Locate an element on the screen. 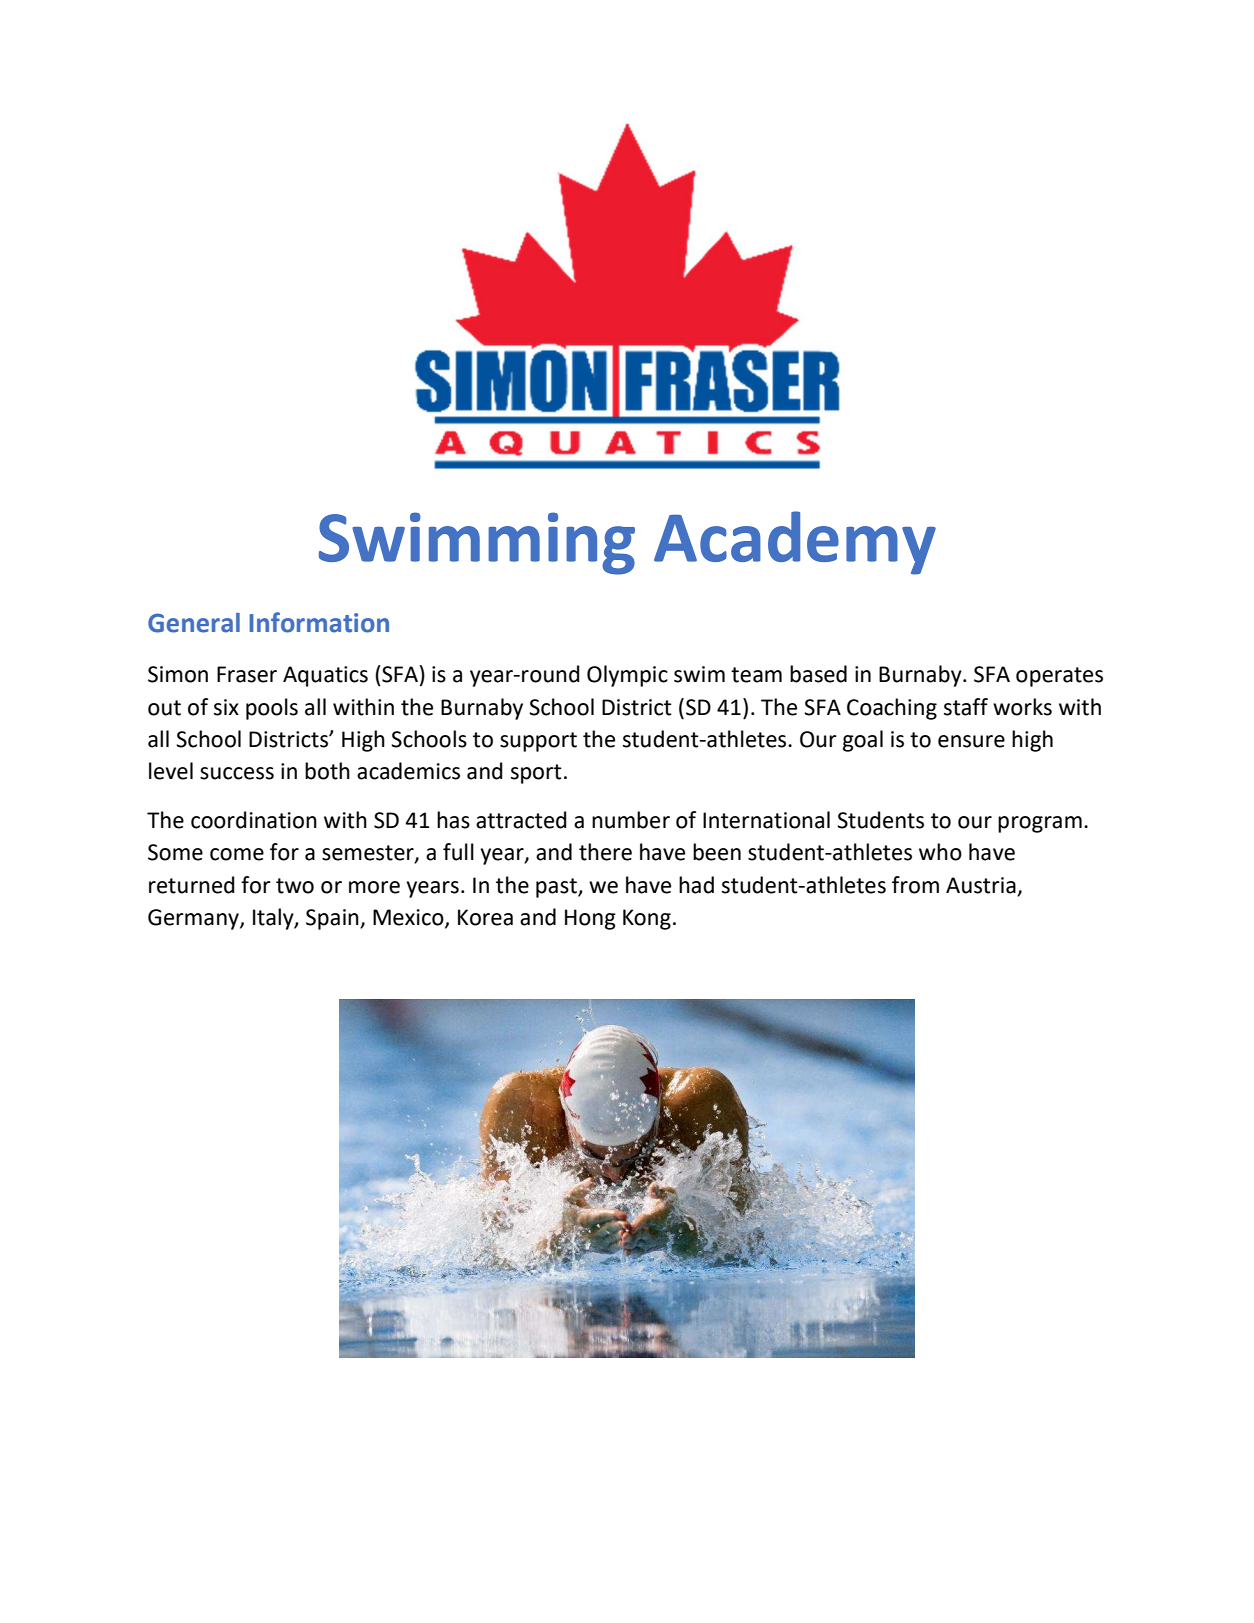 This screenshot has width=1254, height=1623. Academy is located at coordinates (795, 543).
